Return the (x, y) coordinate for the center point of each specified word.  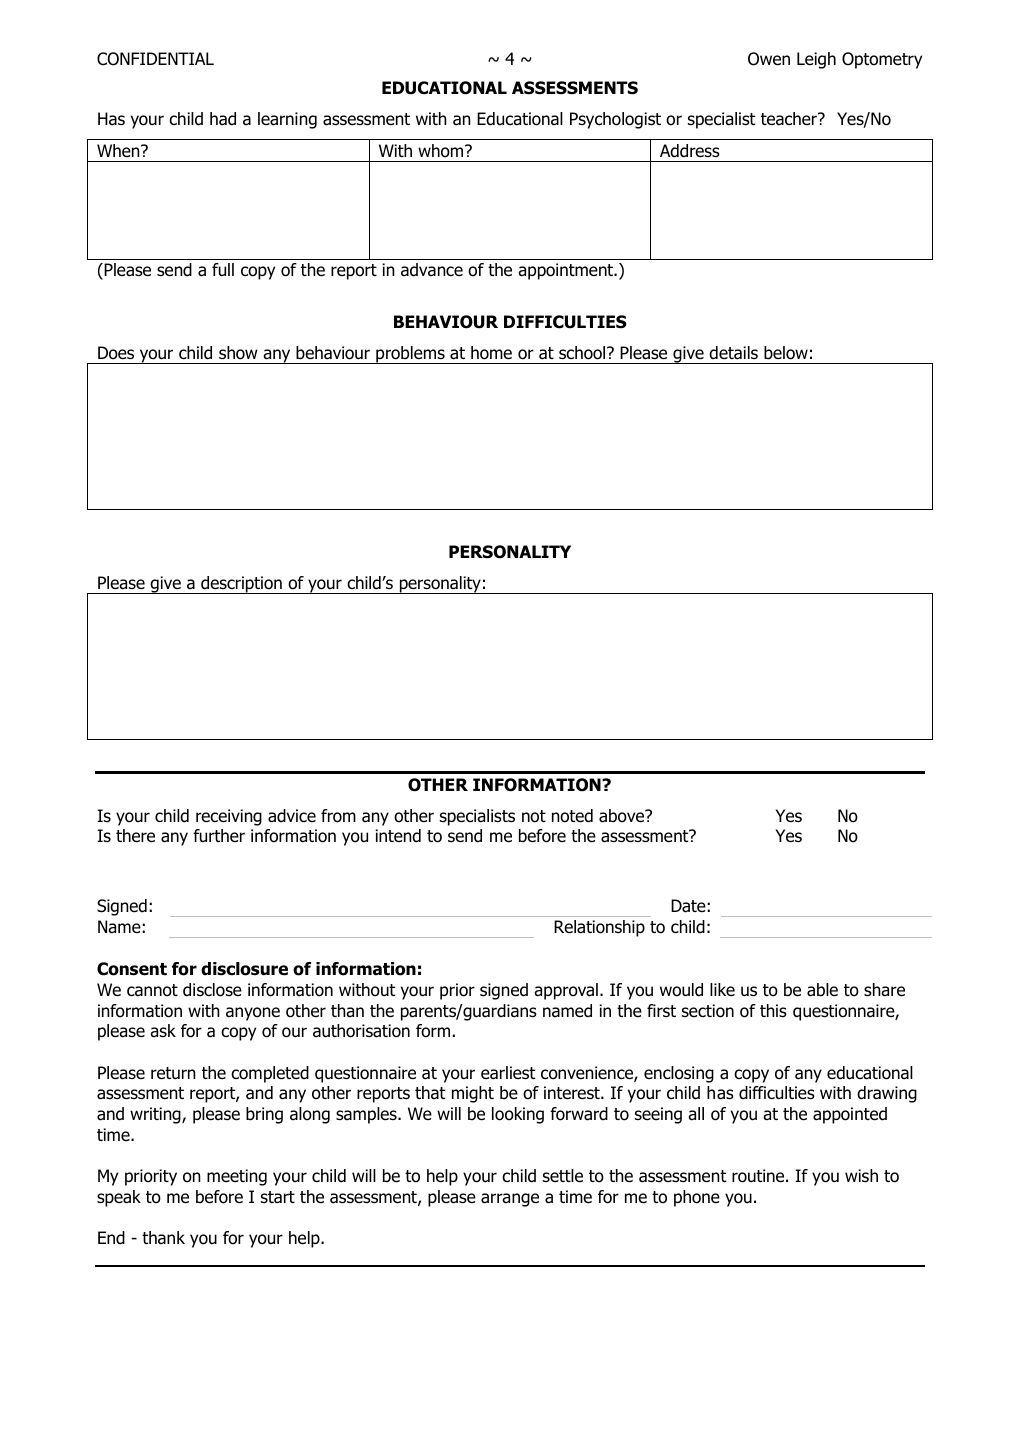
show (238, 353)
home (491, 353)
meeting (237, 1177)
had (223, 119)
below (786, 353)
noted (572, 816)
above (623, 816)
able (822, 990)
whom (442, 151)
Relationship (599, 928)
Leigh (816, 60)
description (241, 585)
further (219, 836)
